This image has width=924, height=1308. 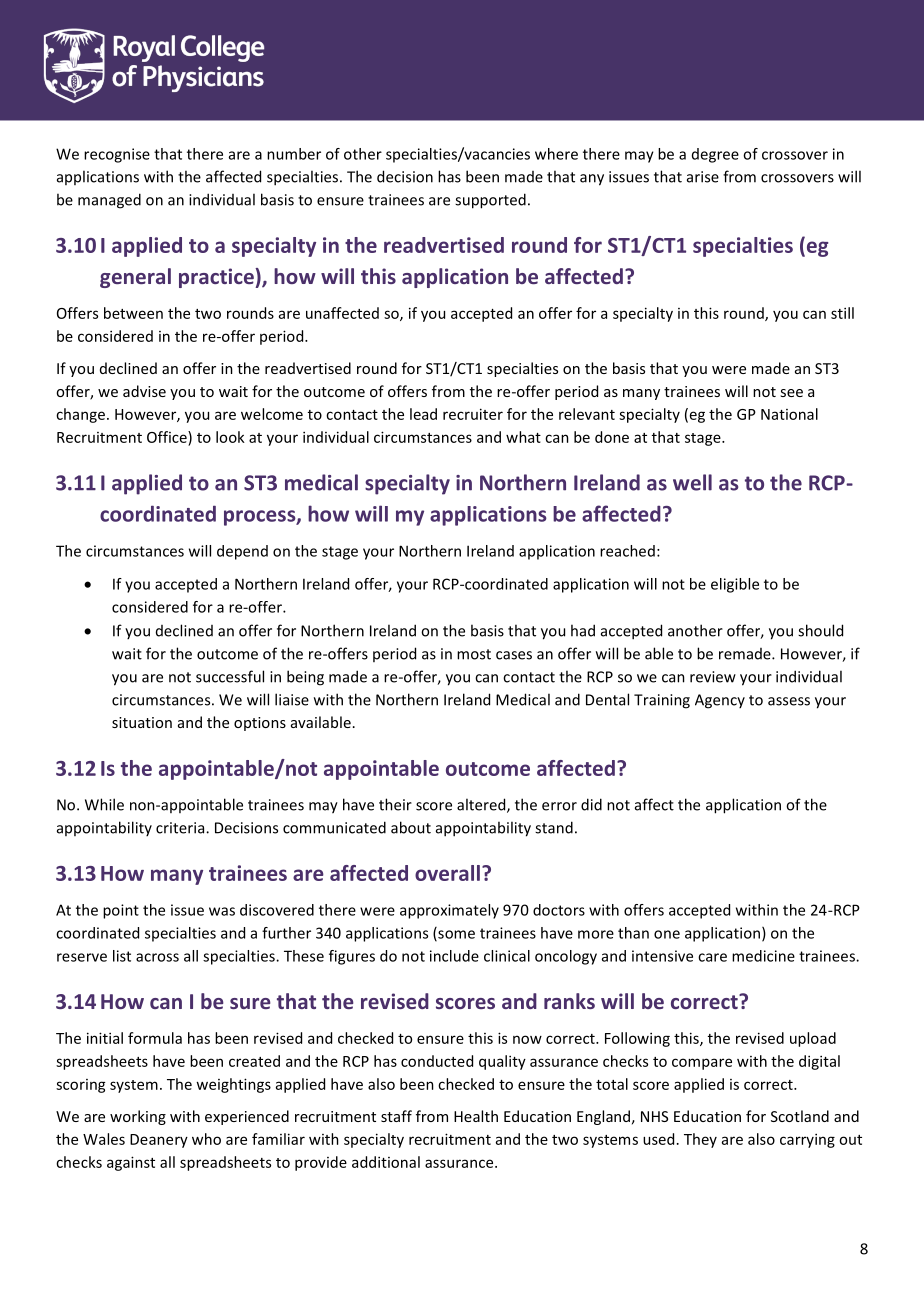 What do you see at coordinates (206, 1139) in the image?
I see `who` at bounding box center [206, 1139].
